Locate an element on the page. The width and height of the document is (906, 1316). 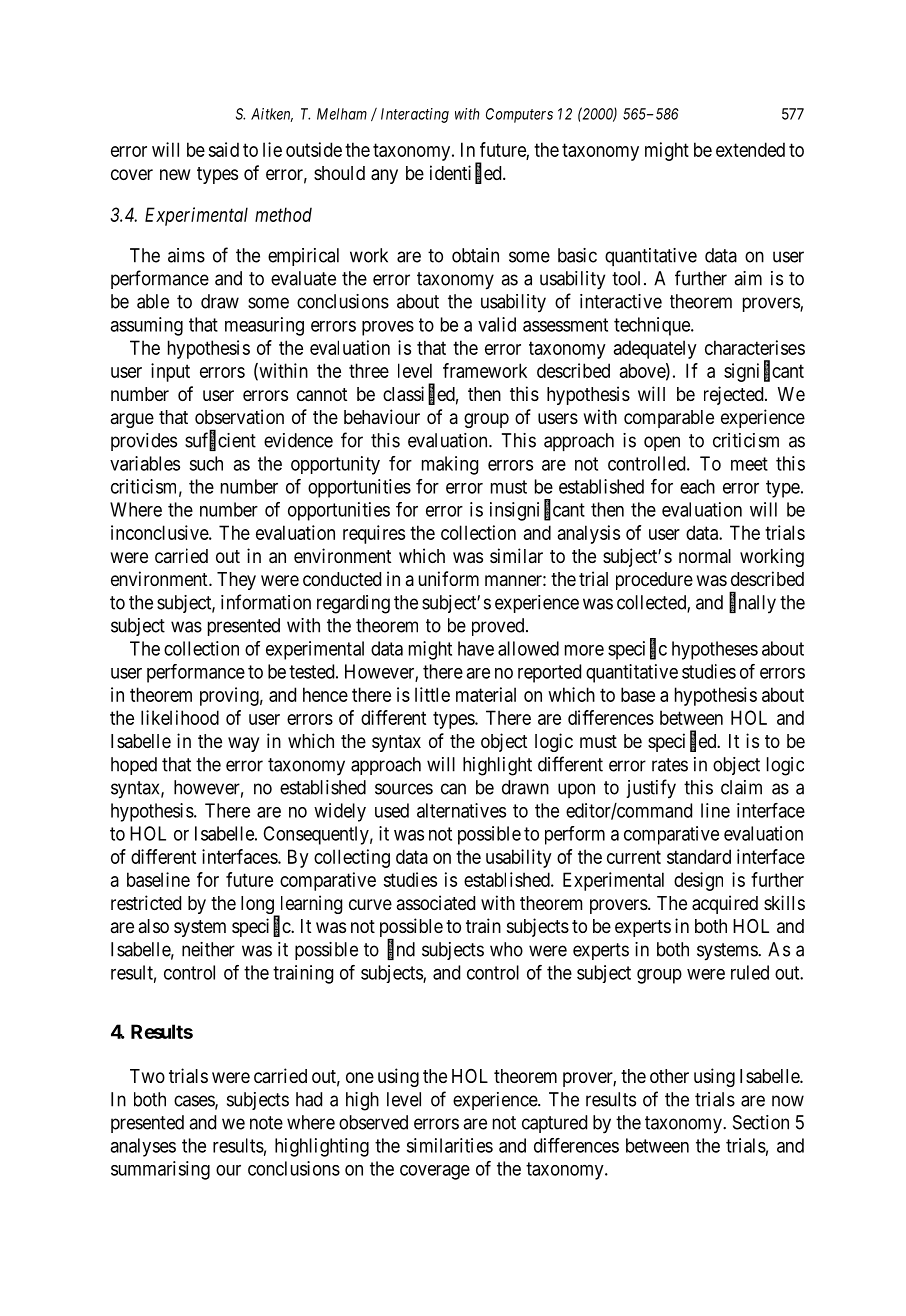
associated is located at coordinates (436, 903).
